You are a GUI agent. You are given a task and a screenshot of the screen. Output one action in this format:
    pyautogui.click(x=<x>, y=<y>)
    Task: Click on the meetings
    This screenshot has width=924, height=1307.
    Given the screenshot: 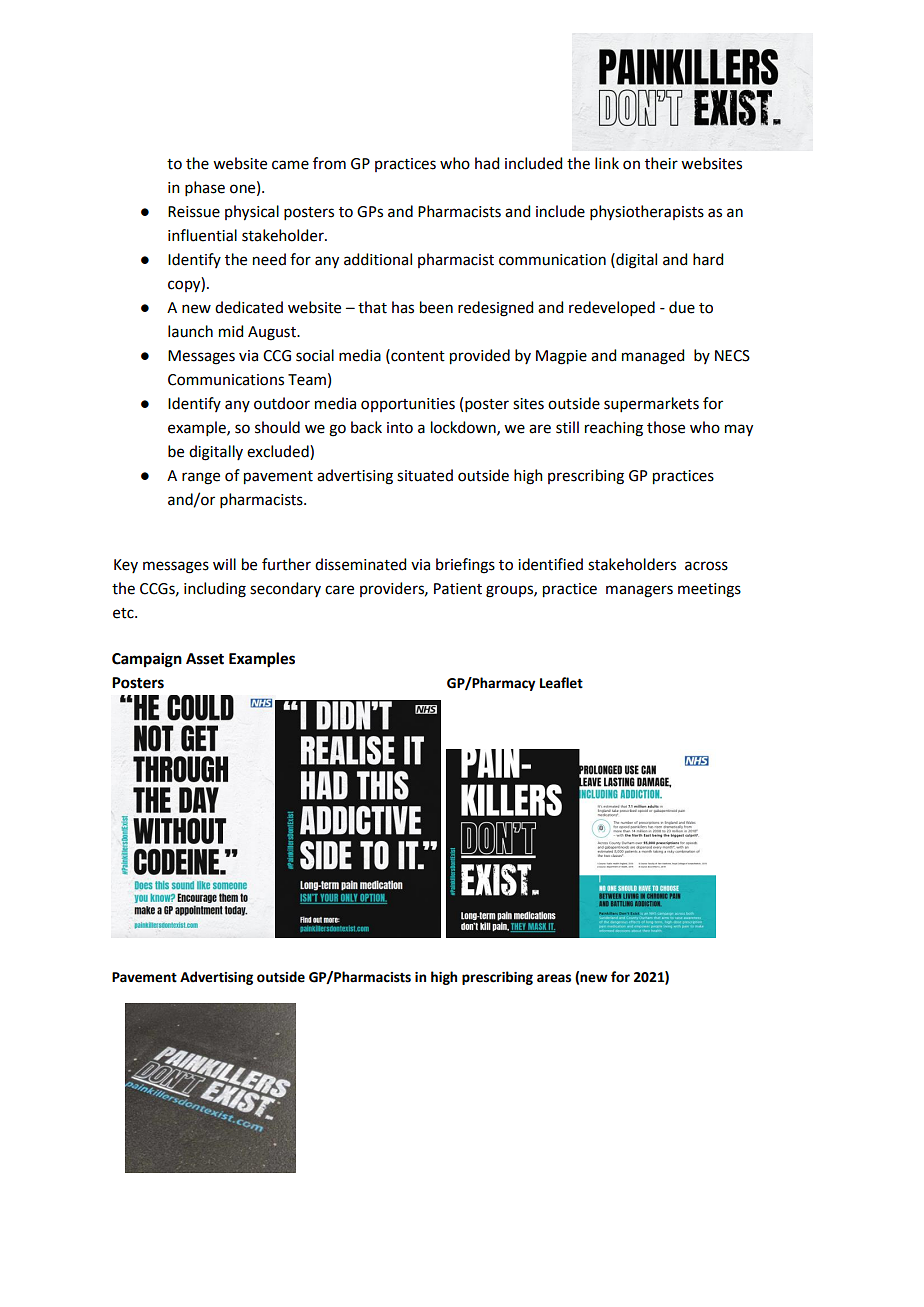 What is the action you would take?
    pyautogui.click(x=709, y=590)
